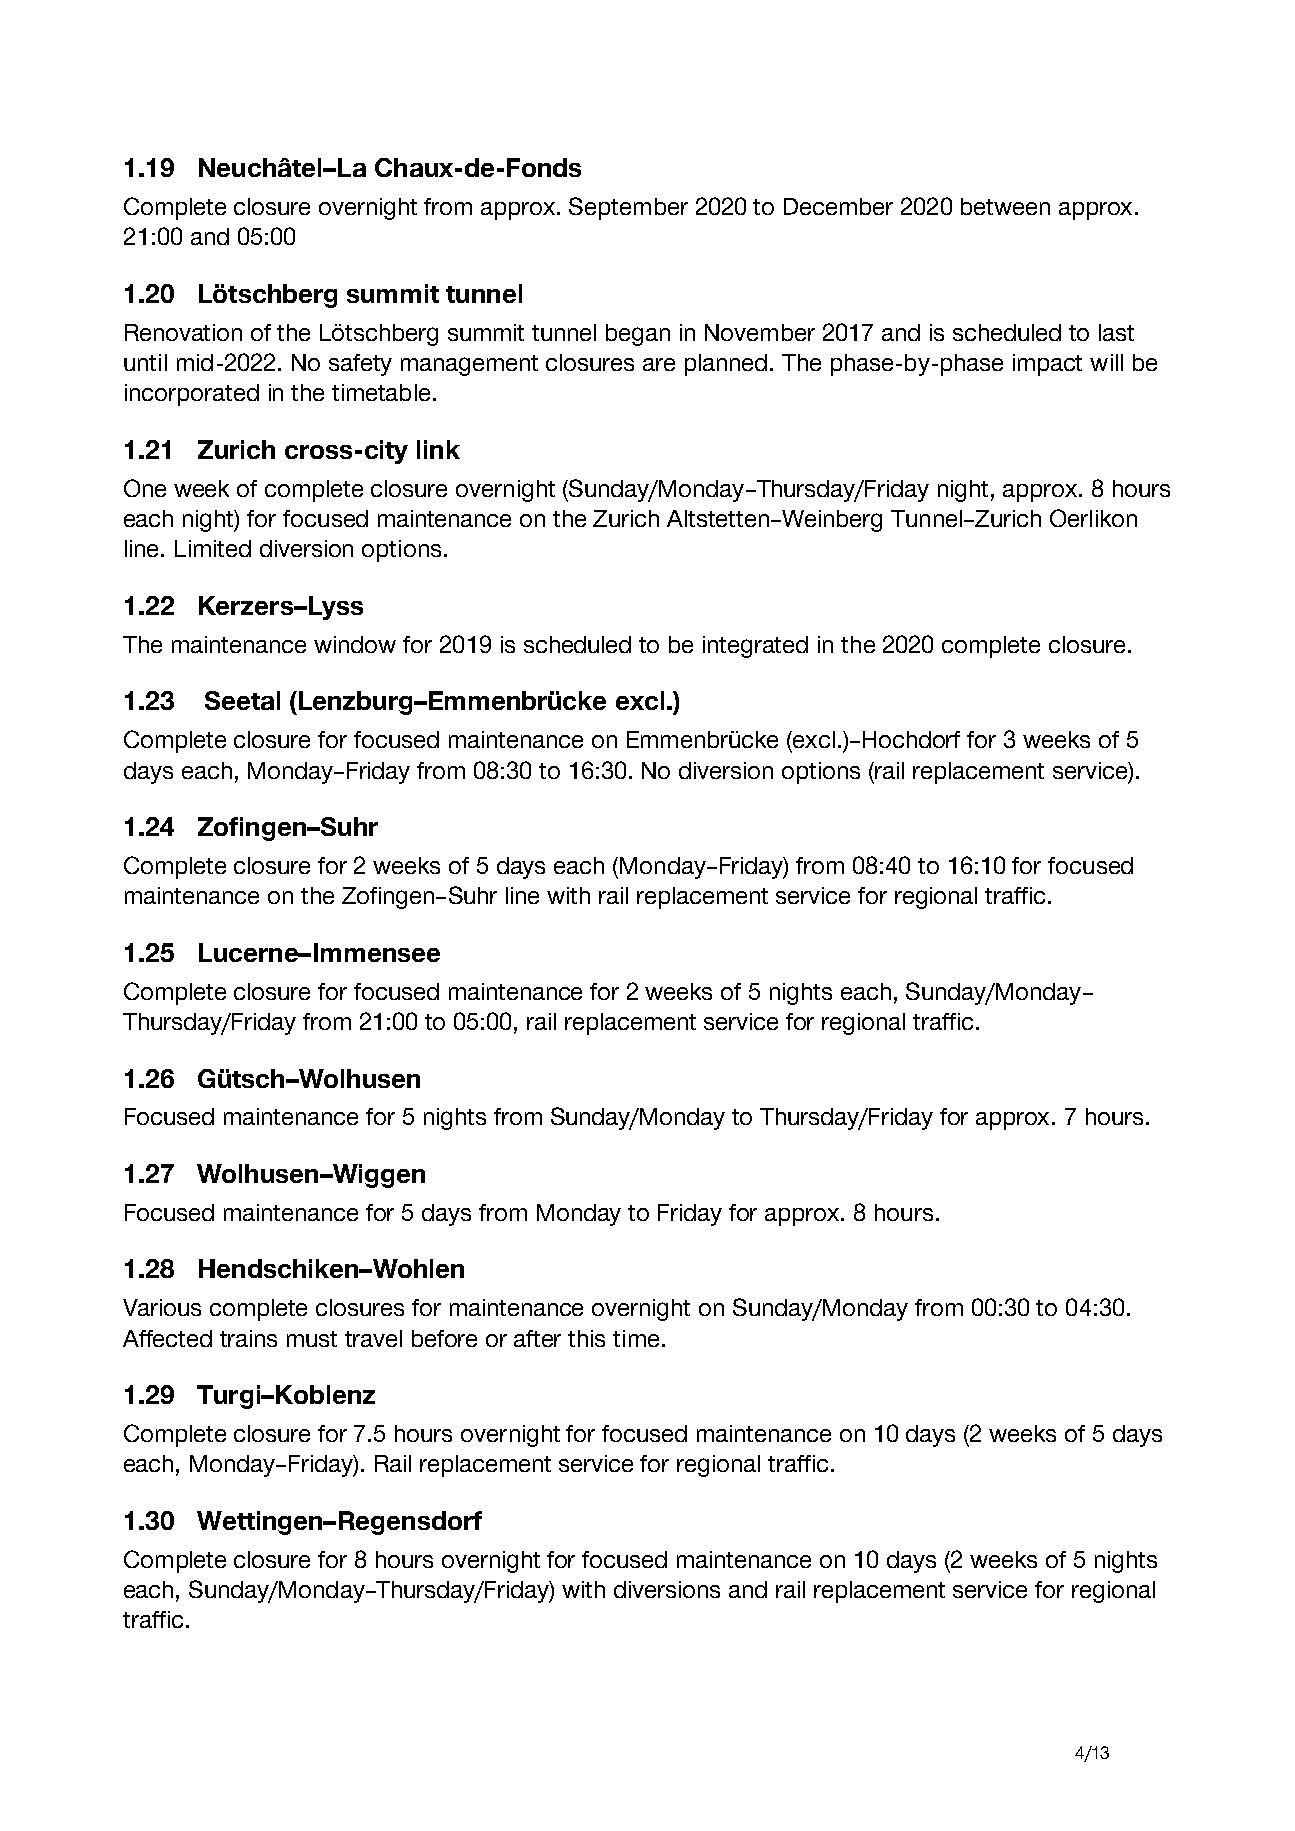  Describe the element at coordinates (537, 1338) in the document. I see `after` at that location.
